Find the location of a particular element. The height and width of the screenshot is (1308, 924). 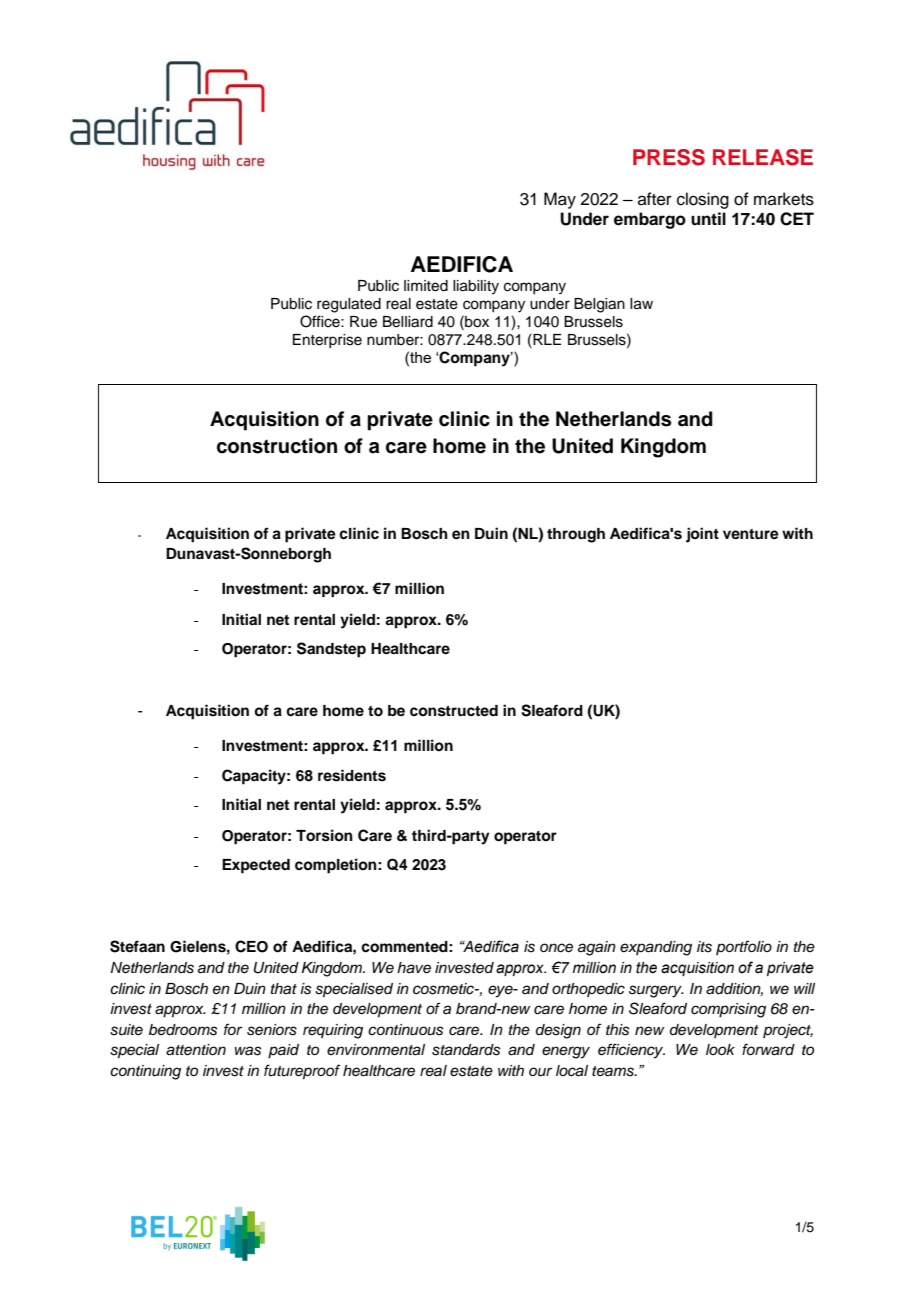

constructed is located at coordinates (454, 711).
